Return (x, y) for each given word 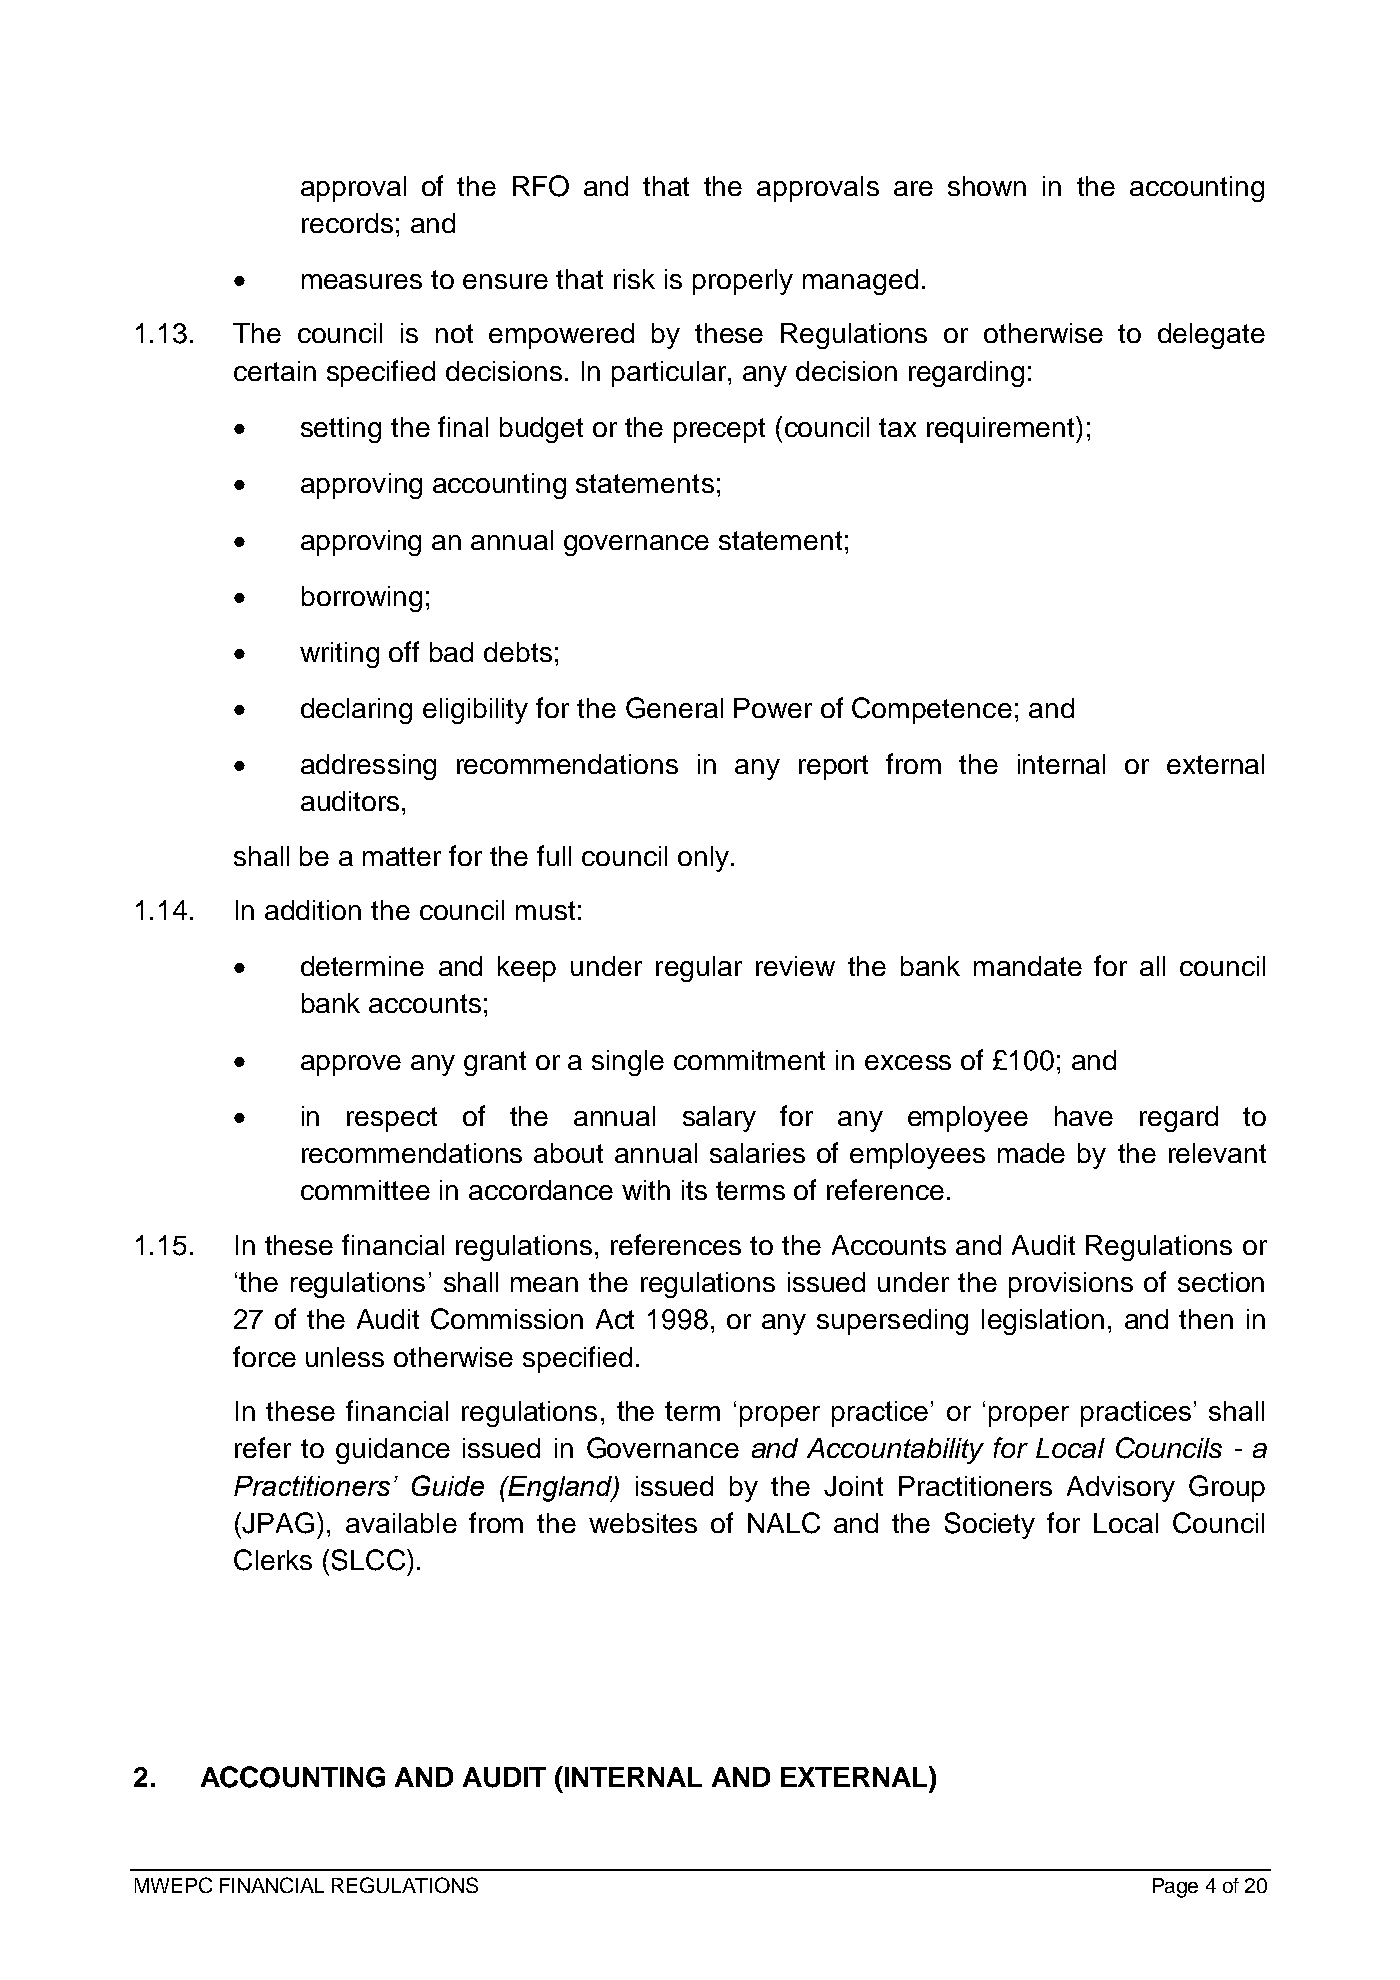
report (833, 767)
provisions (1071, 1285)
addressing (368, 767)
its (694, 1190)
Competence (932, 710)
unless (345, 1357)
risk (634, 279)
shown (987, 186)
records (347, 223)
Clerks (273, 1560)
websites (643, 1523)
